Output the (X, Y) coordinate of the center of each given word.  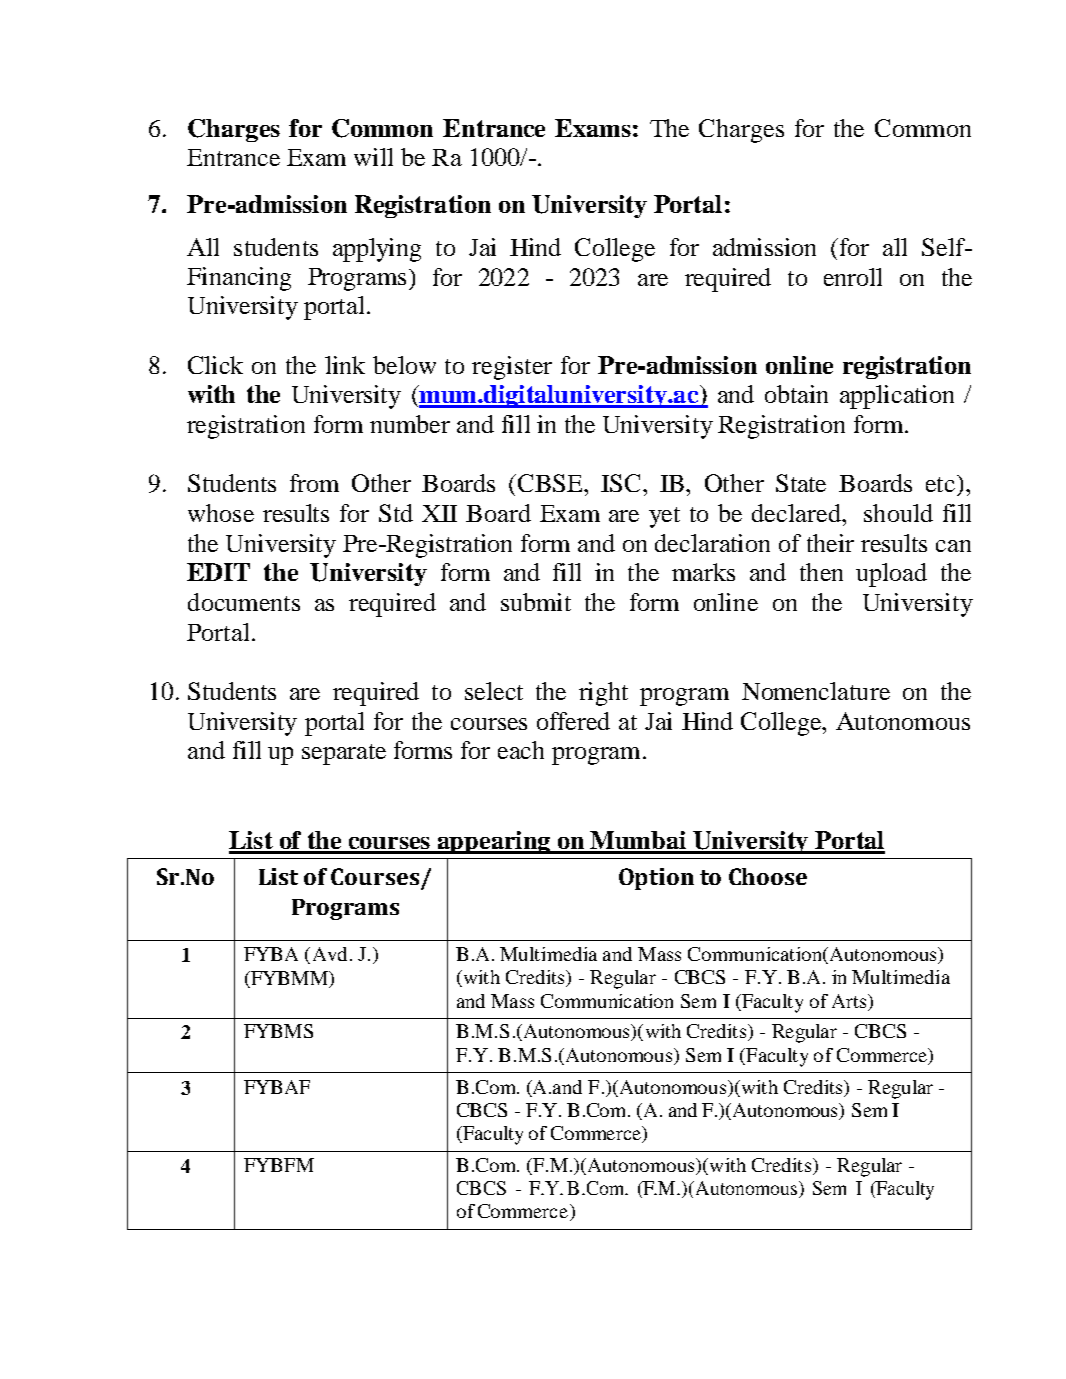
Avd (330, 954)
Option (656, 879)
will (373, 157)
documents (244, 602)
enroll (853, 277)
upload (891, 575)
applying (377, 250)
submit (536, 602)
